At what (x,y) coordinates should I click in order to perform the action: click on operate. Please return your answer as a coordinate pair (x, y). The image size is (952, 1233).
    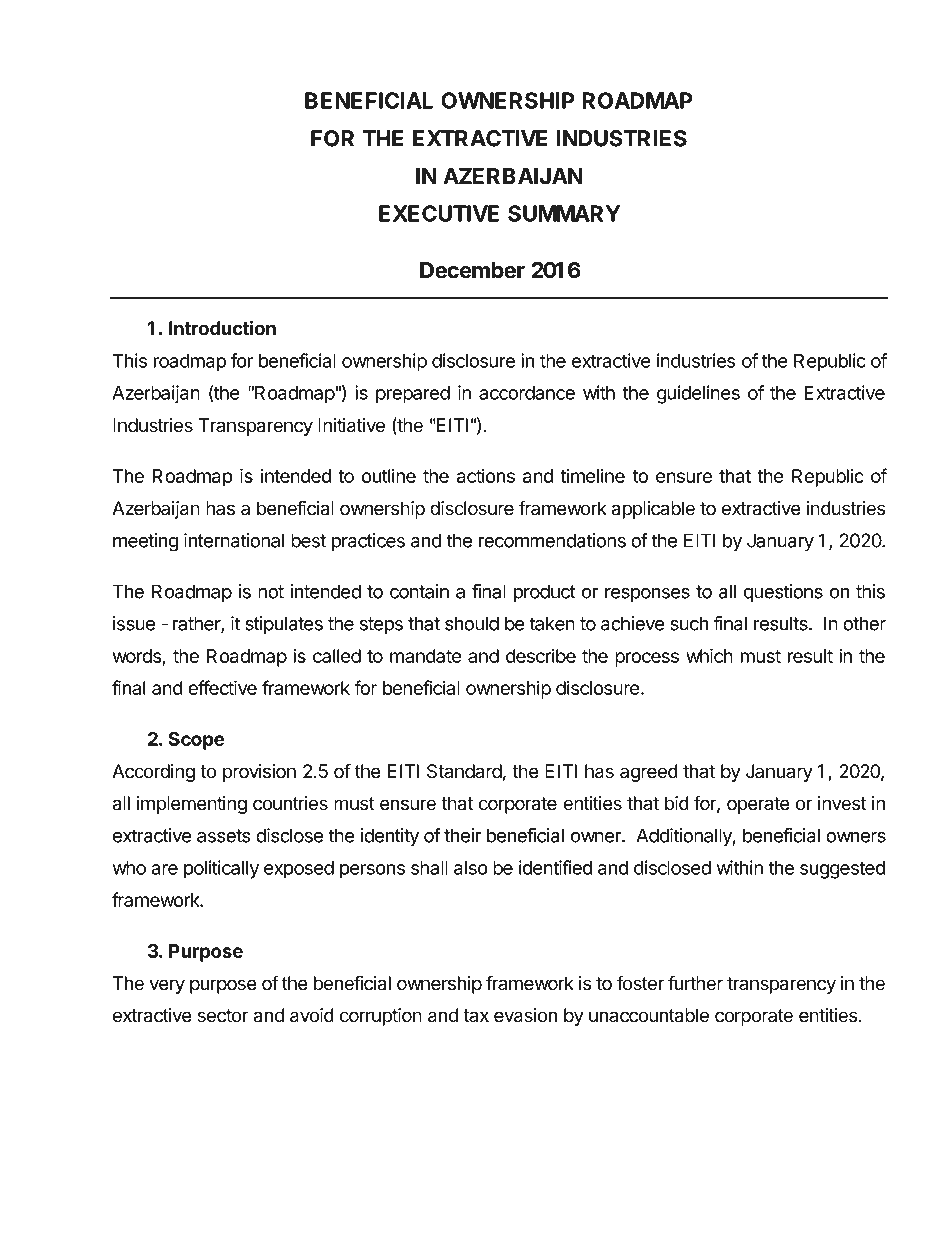
    Looking at the image, I should click on (758, 805).
